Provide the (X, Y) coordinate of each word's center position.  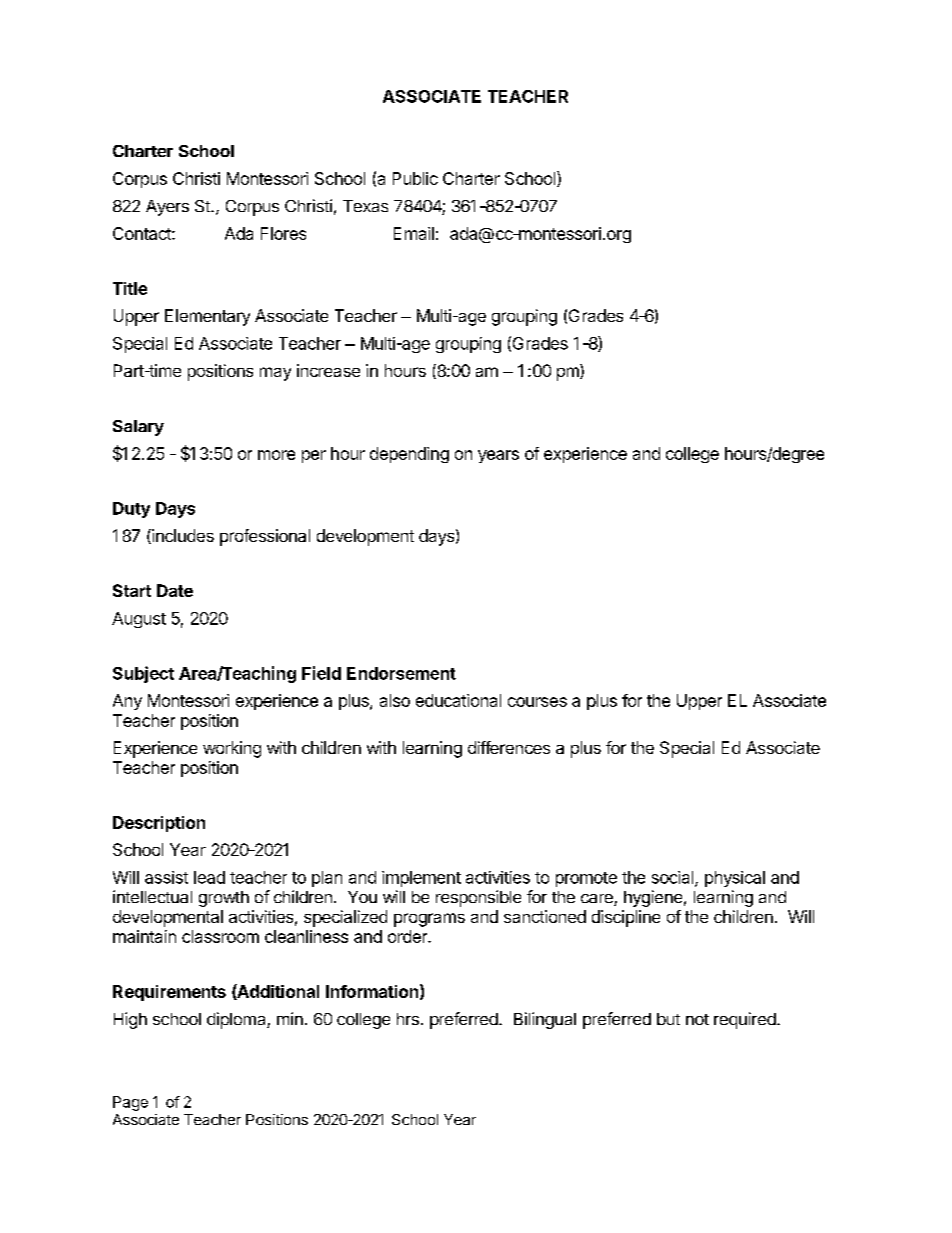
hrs (408, 1019)
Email (414, 233)
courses (537, 702)
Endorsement (401, 673)
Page (130, 1103)
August (139, 620)
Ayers (167, 208)
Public (415, 178)
